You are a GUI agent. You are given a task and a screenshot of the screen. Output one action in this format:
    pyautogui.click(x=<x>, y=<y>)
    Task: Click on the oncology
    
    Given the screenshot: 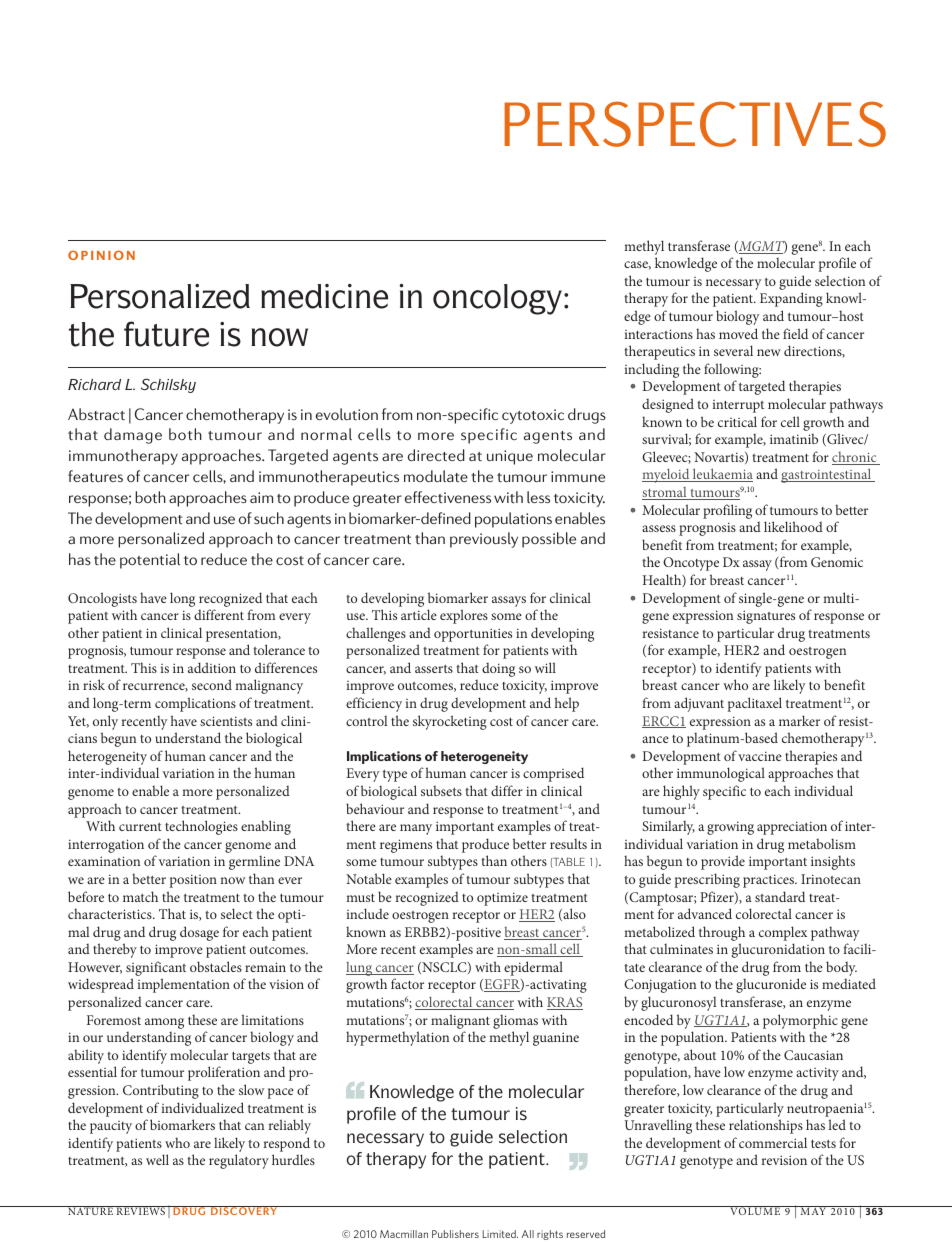 What is the action you would take?
    pyautogui.click(x=499, y=299)
